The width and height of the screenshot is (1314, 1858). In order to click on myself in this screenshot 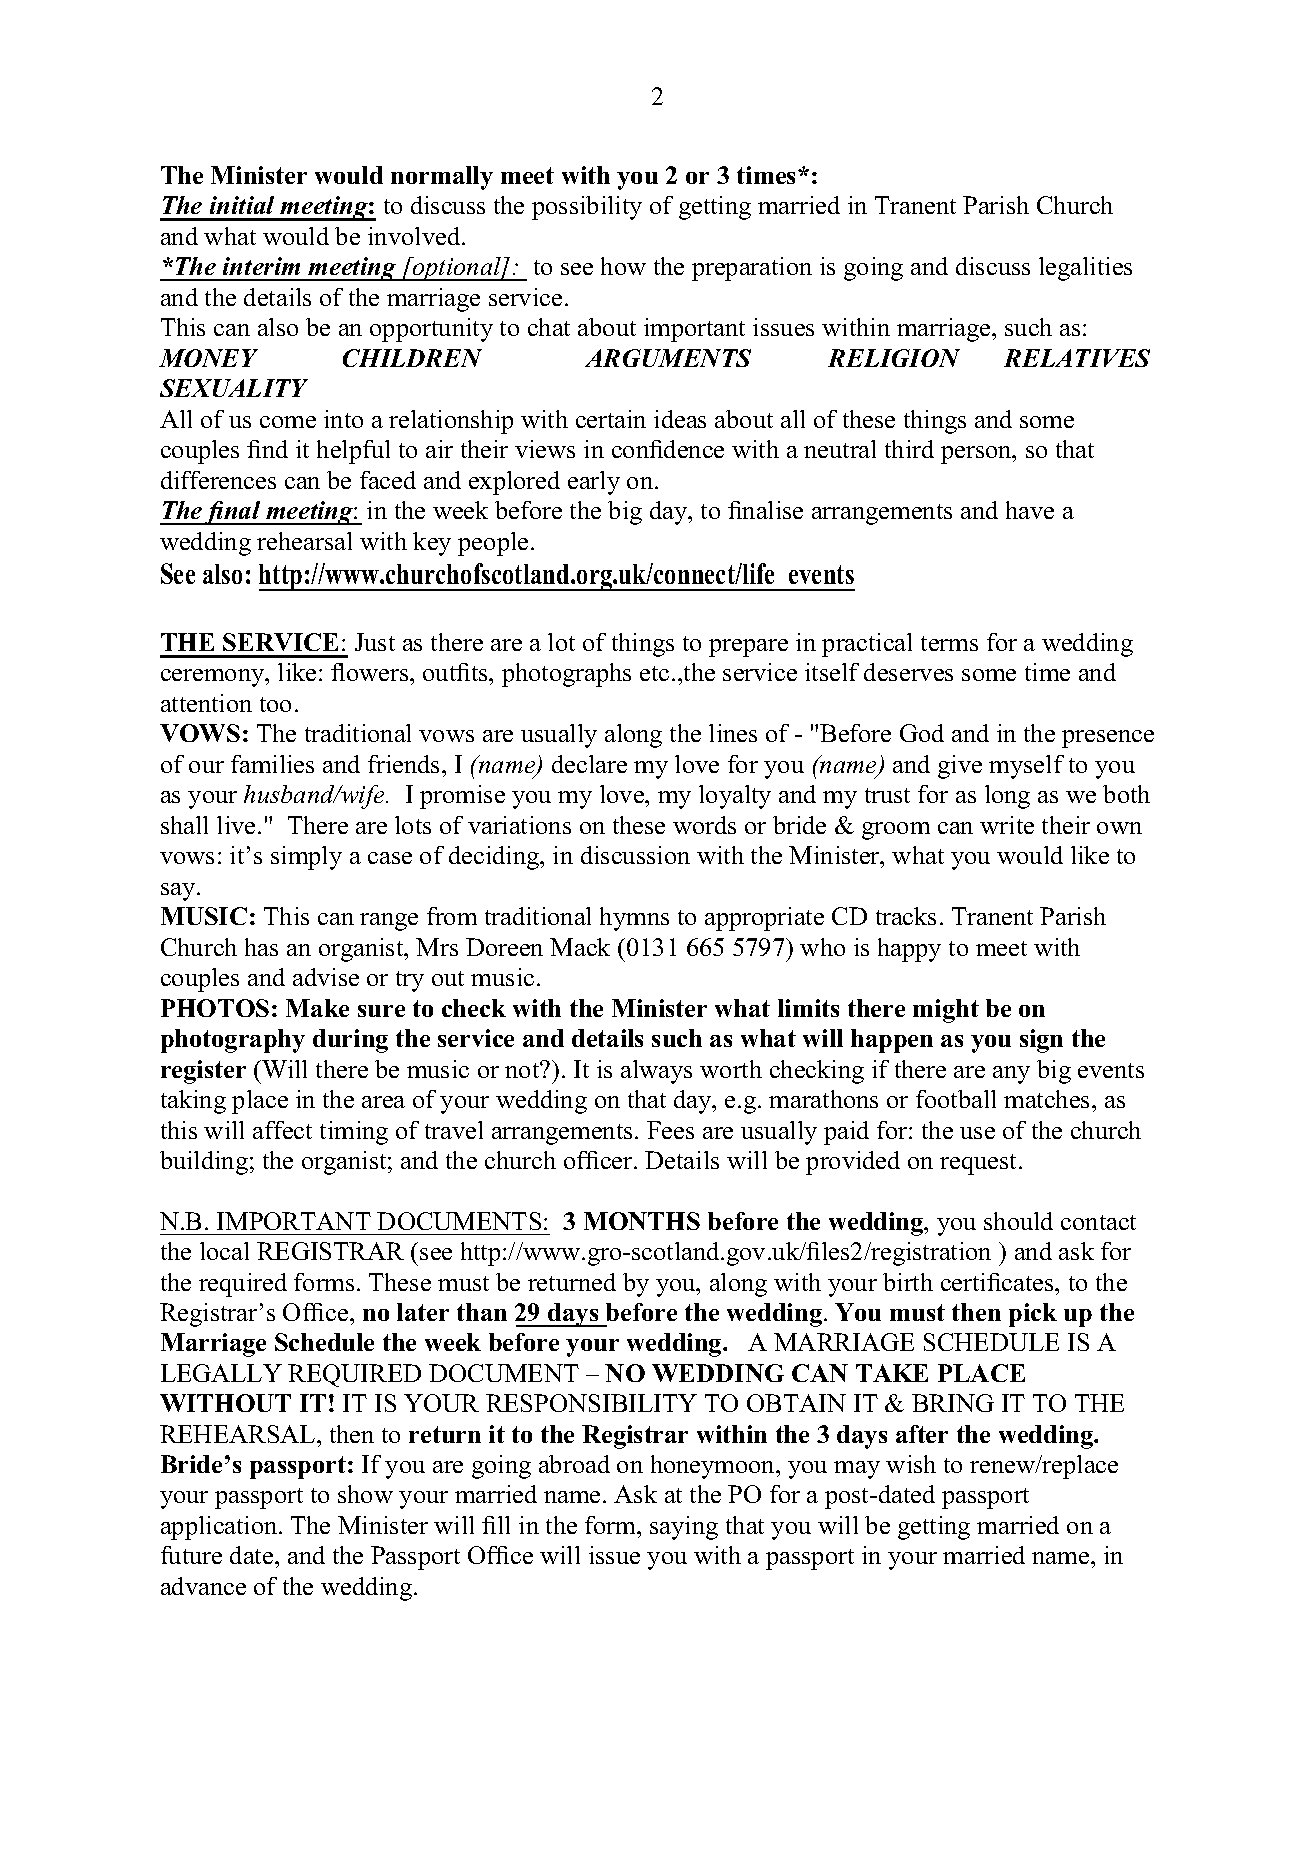, I will do `click(1026, 767)`.
